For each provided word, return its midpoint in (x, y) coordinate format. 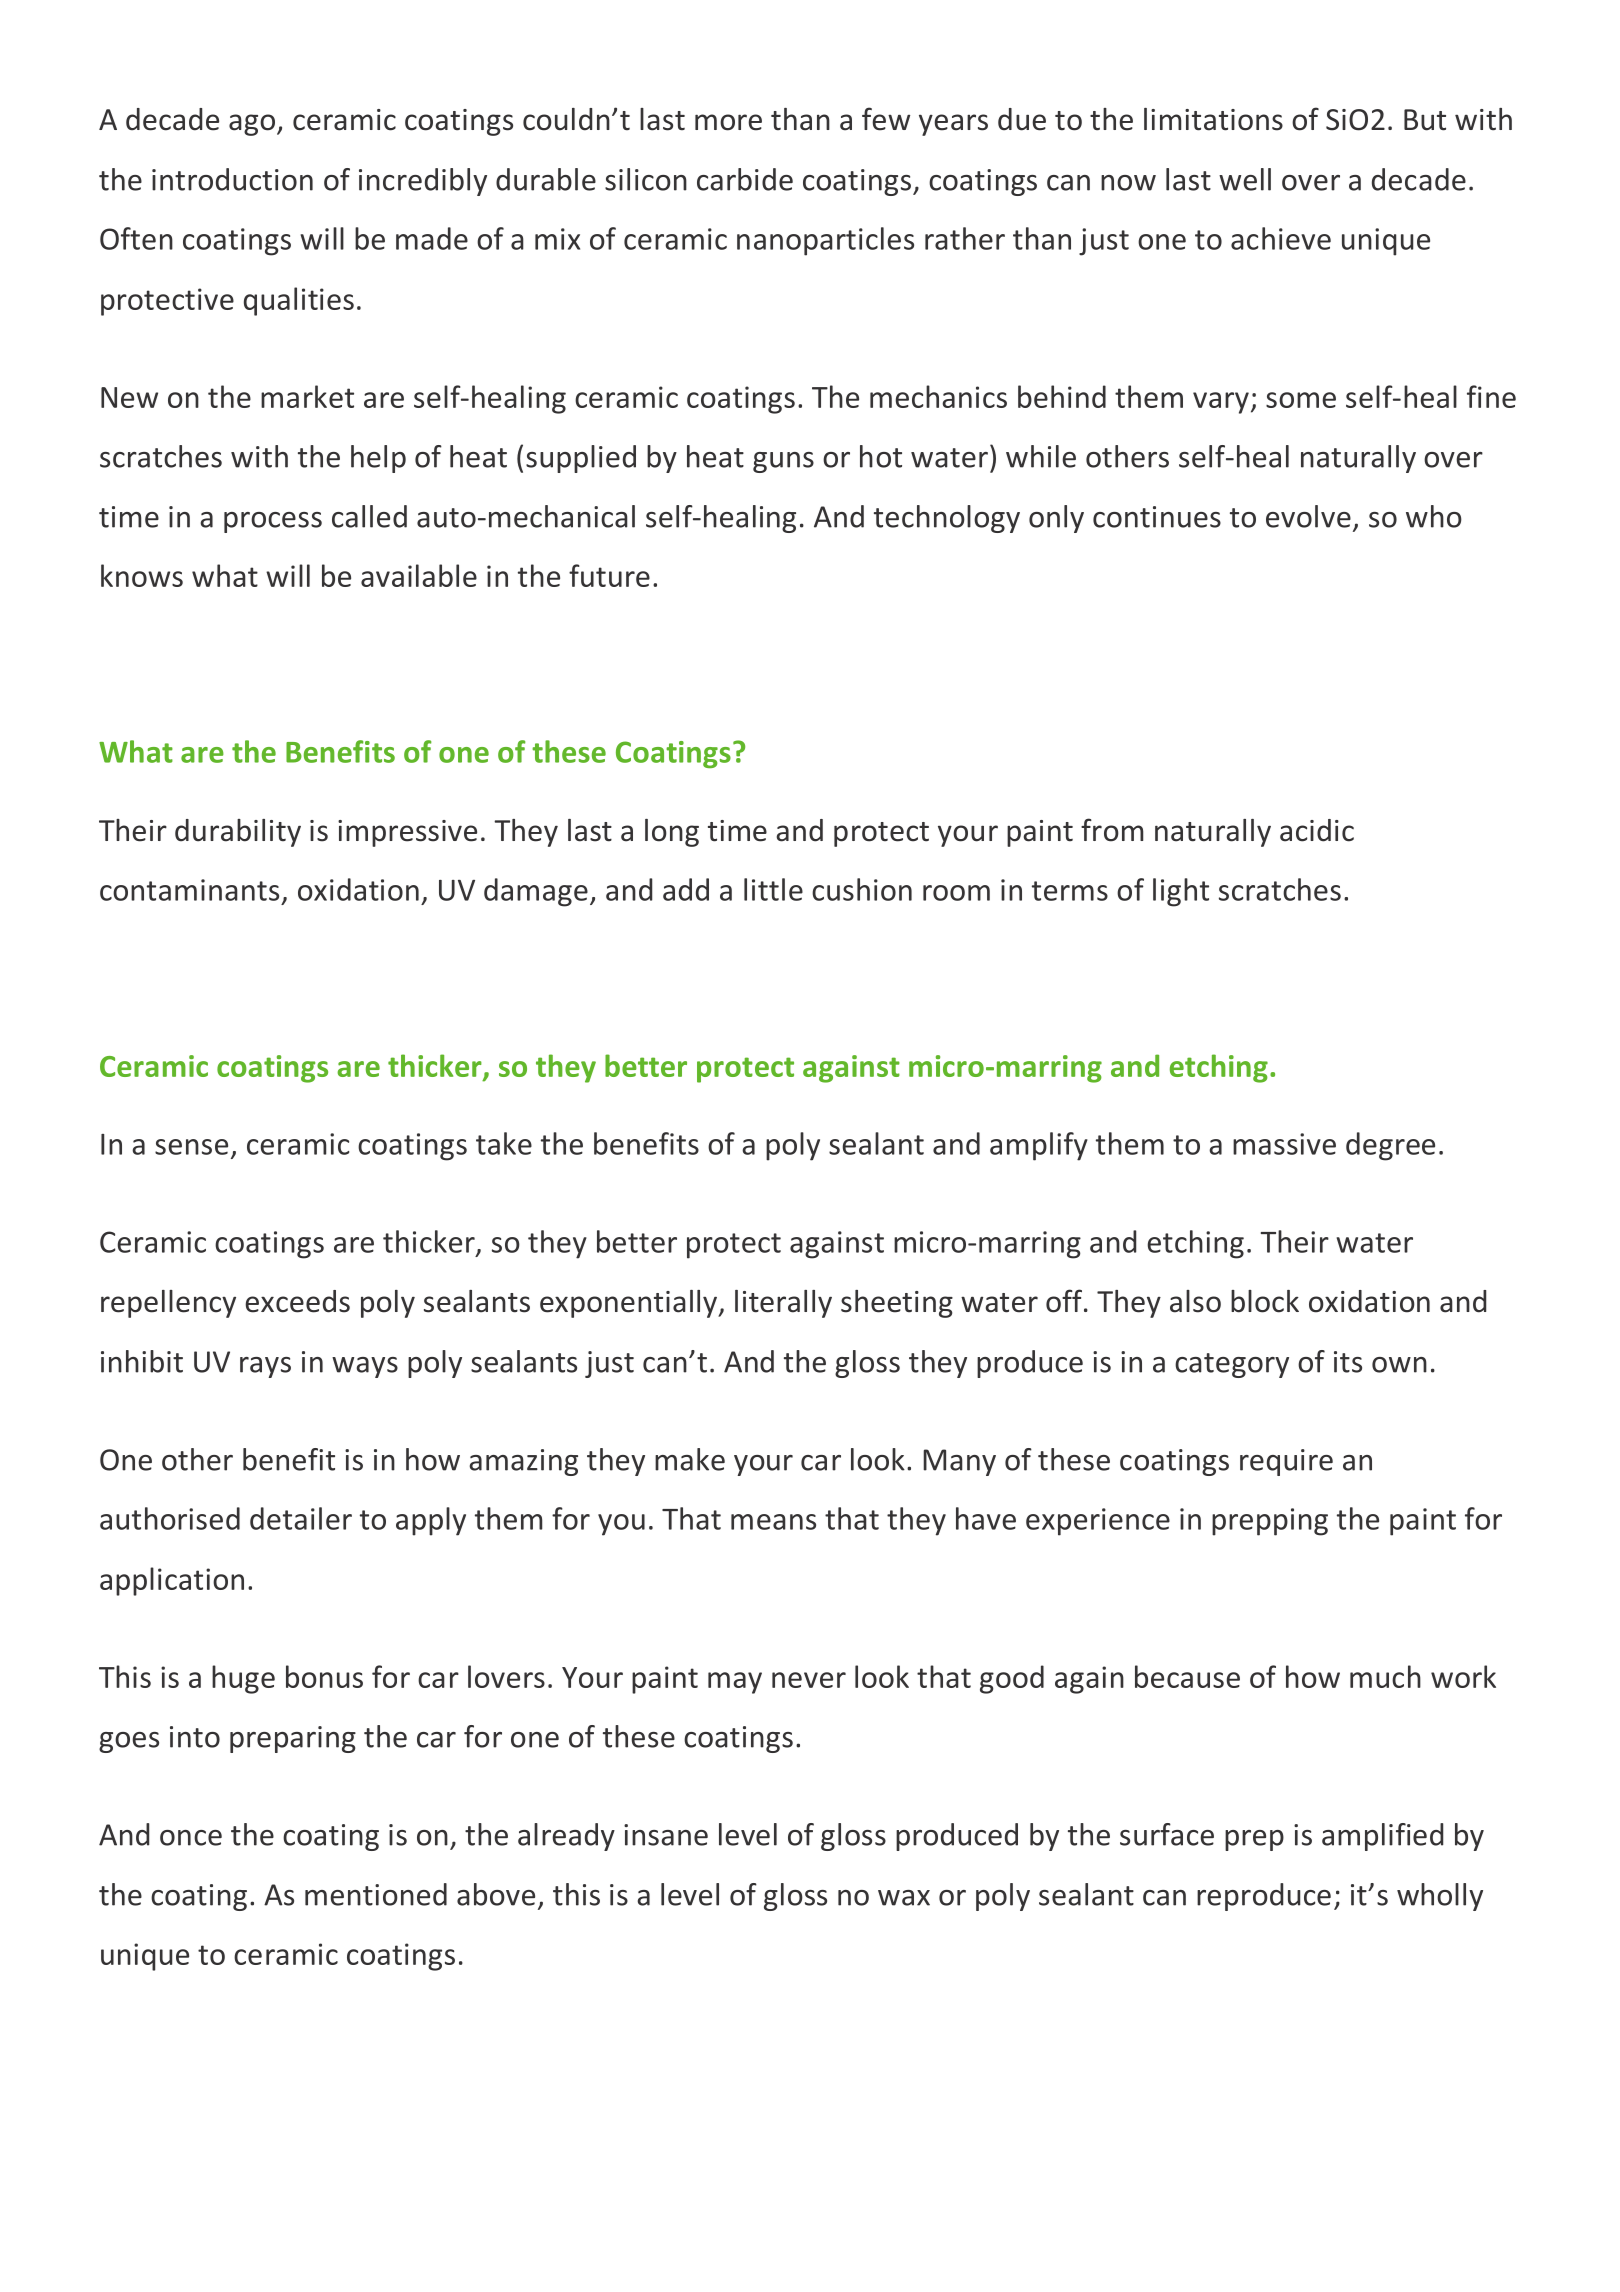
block (1265, 1301)
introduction (232, 179)
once (191, 1838)
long (672, 833)
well (1245, 179)
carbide (745, 179)
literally (783, 1304)
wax (904, 1898)
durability (238, 833)
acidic (1317, 830)
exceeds (297, 1301)
